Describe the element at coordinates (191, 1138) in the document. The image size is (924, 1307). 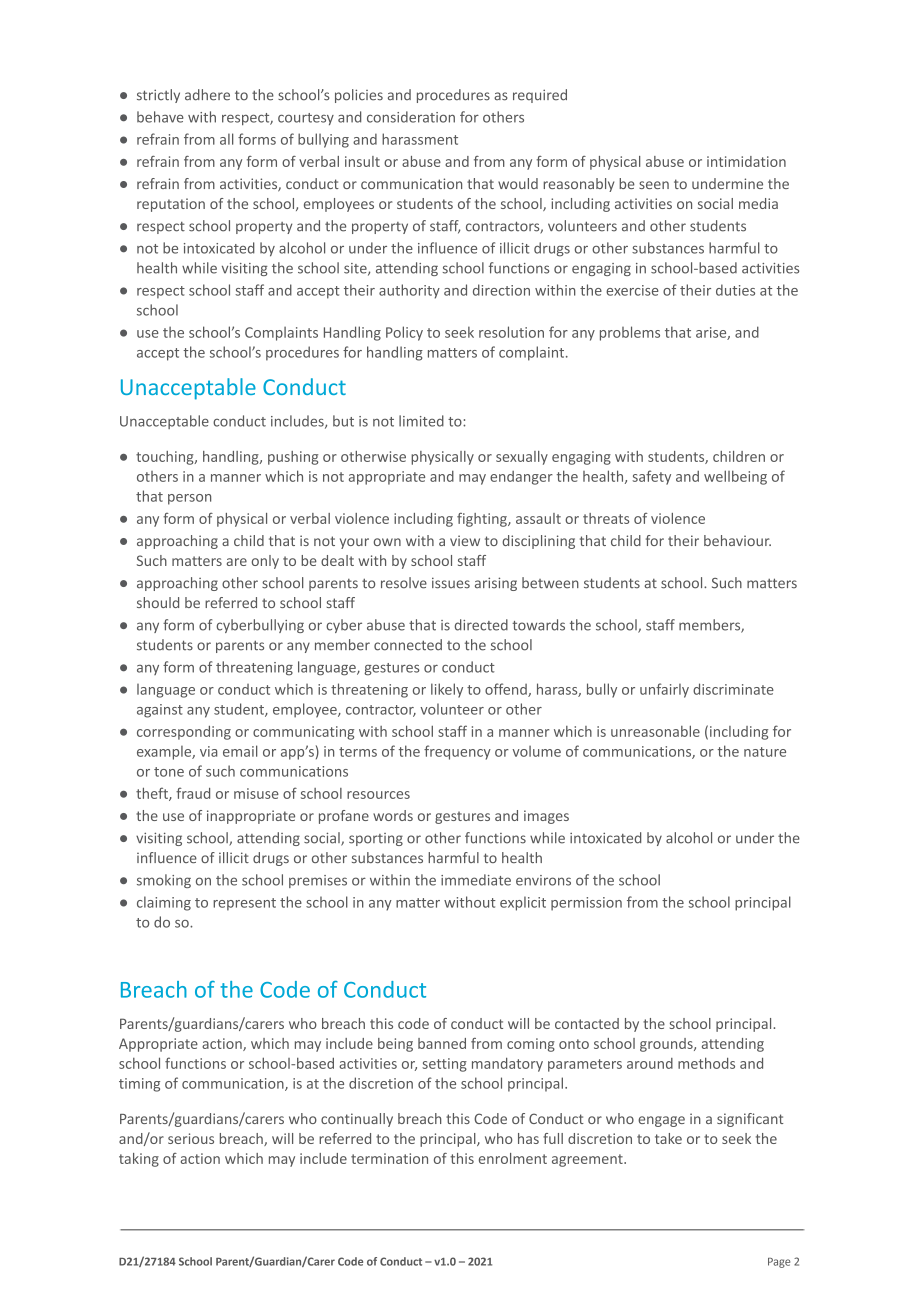
I see `serious` at that location.
